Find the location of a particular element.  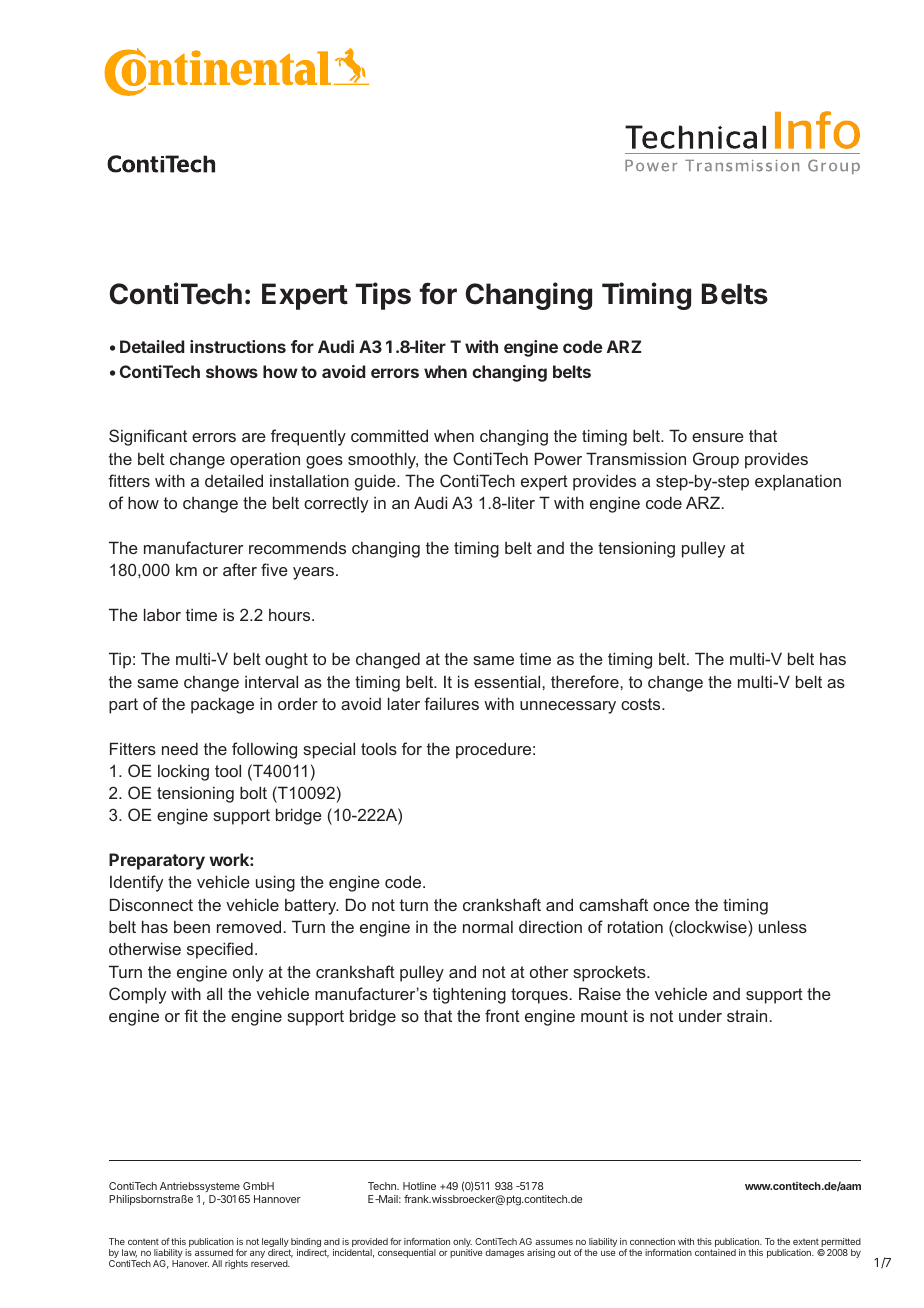

assumed is located at coordinates (214, 1252).
